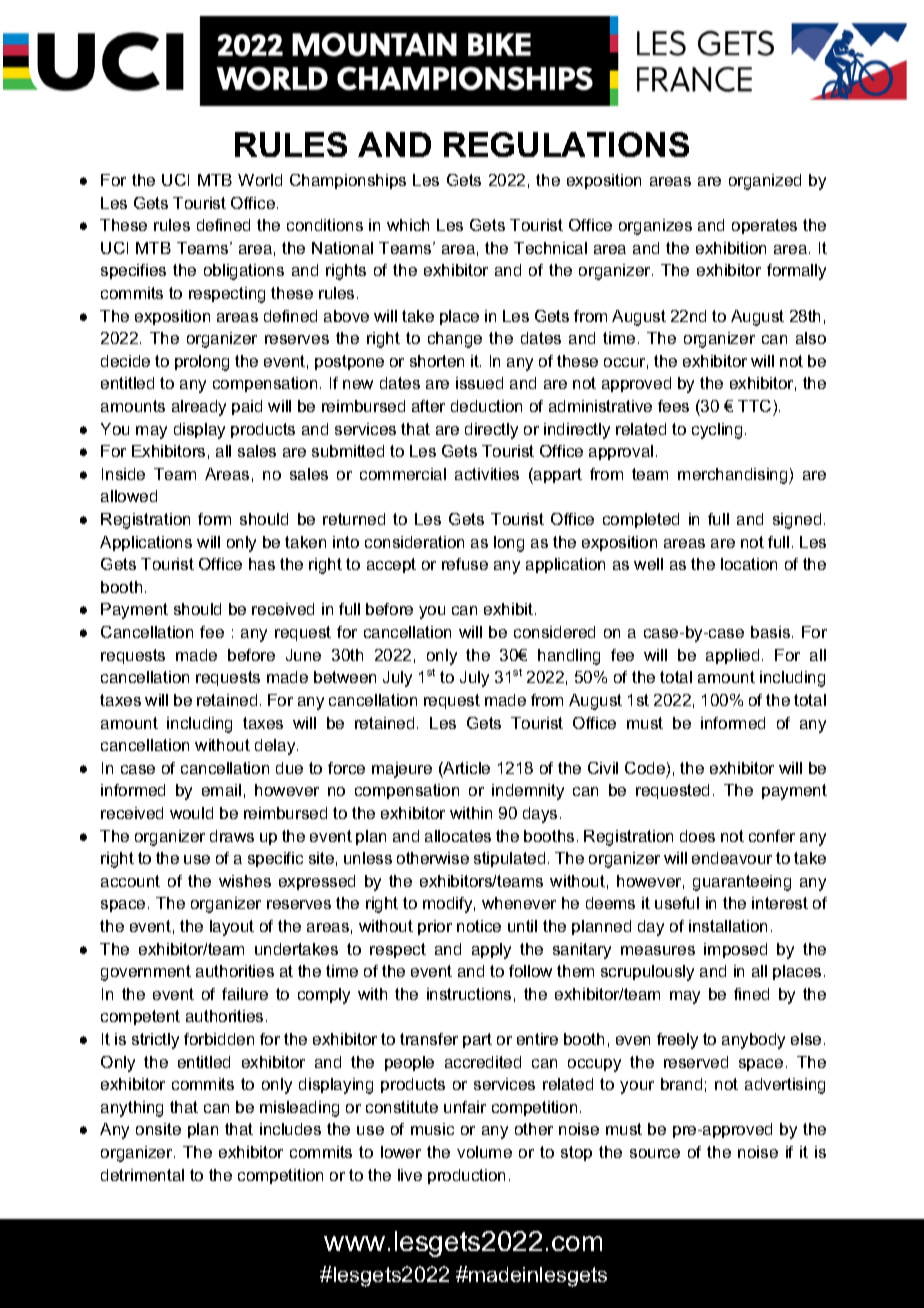  I want to click on TTC, so click(754, 406).
